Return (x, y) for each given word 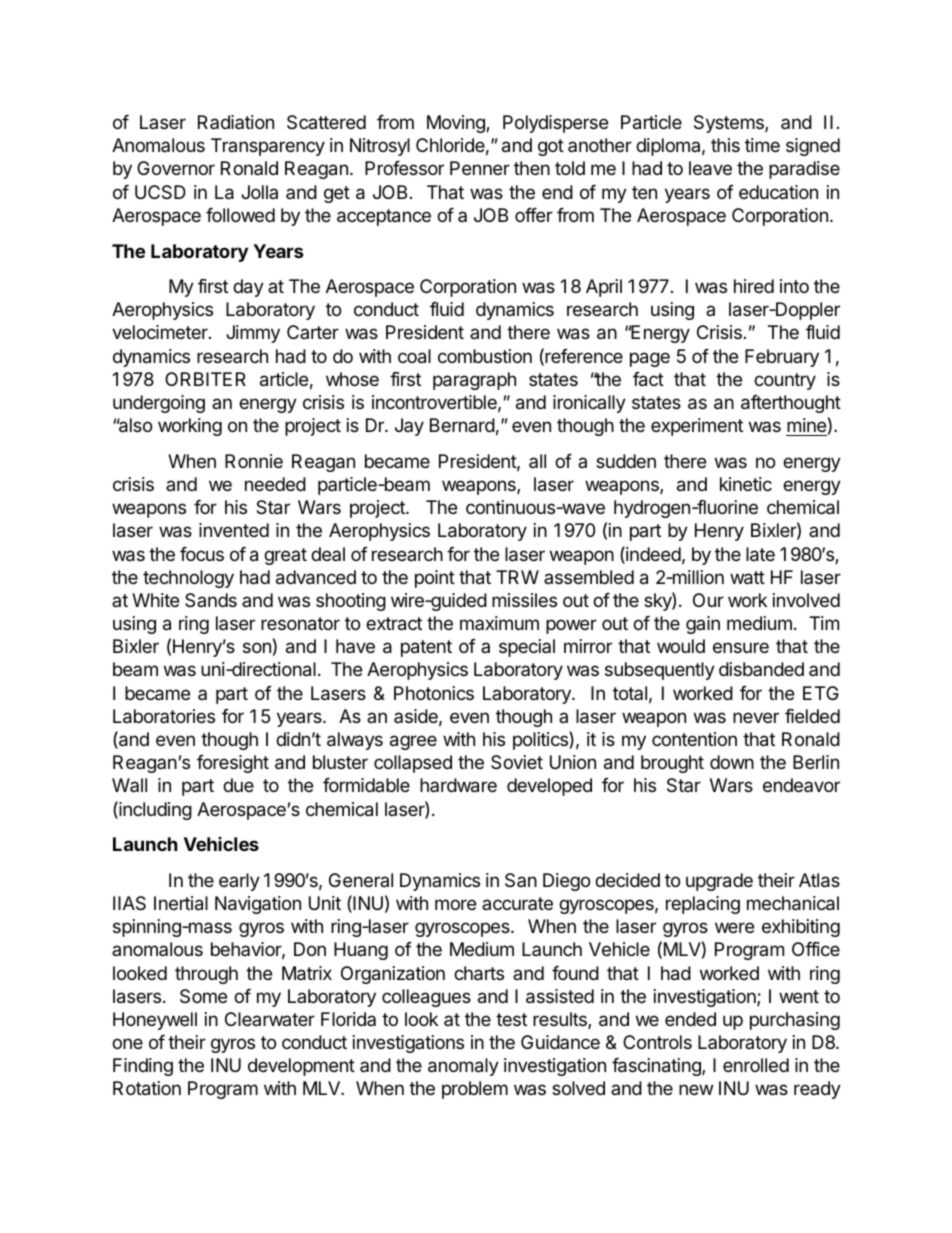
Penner (480, 168)
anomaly (463, 1067)
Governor (176, 168)
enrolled (756, 1065)
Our (708, 600)
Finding (143, 1067)
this (725, 145)
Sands (211, 600)
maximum (499, 623)
